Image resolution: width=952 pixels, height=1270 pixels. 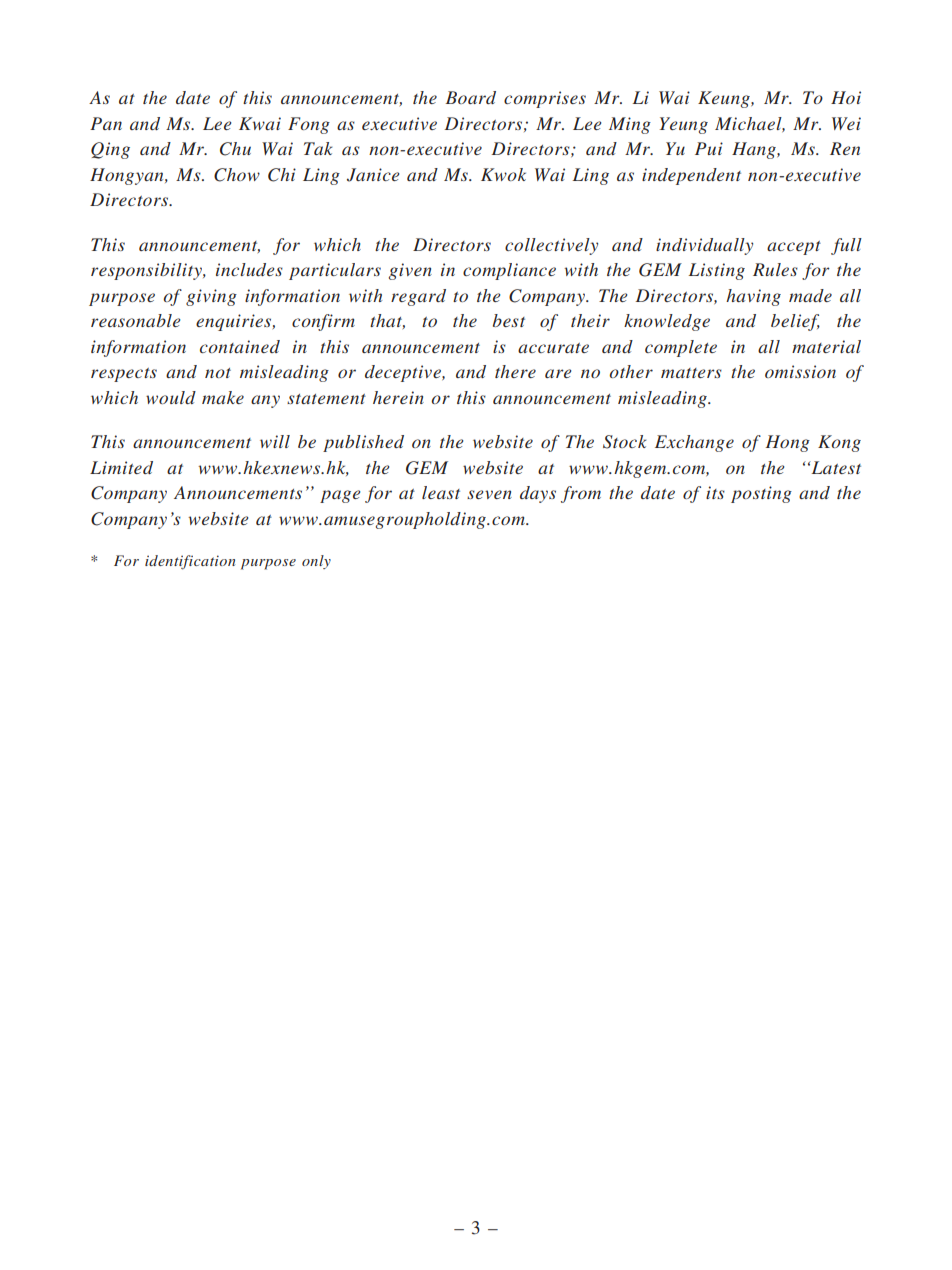 I want to click on belief, so click(x=795, y=322).
